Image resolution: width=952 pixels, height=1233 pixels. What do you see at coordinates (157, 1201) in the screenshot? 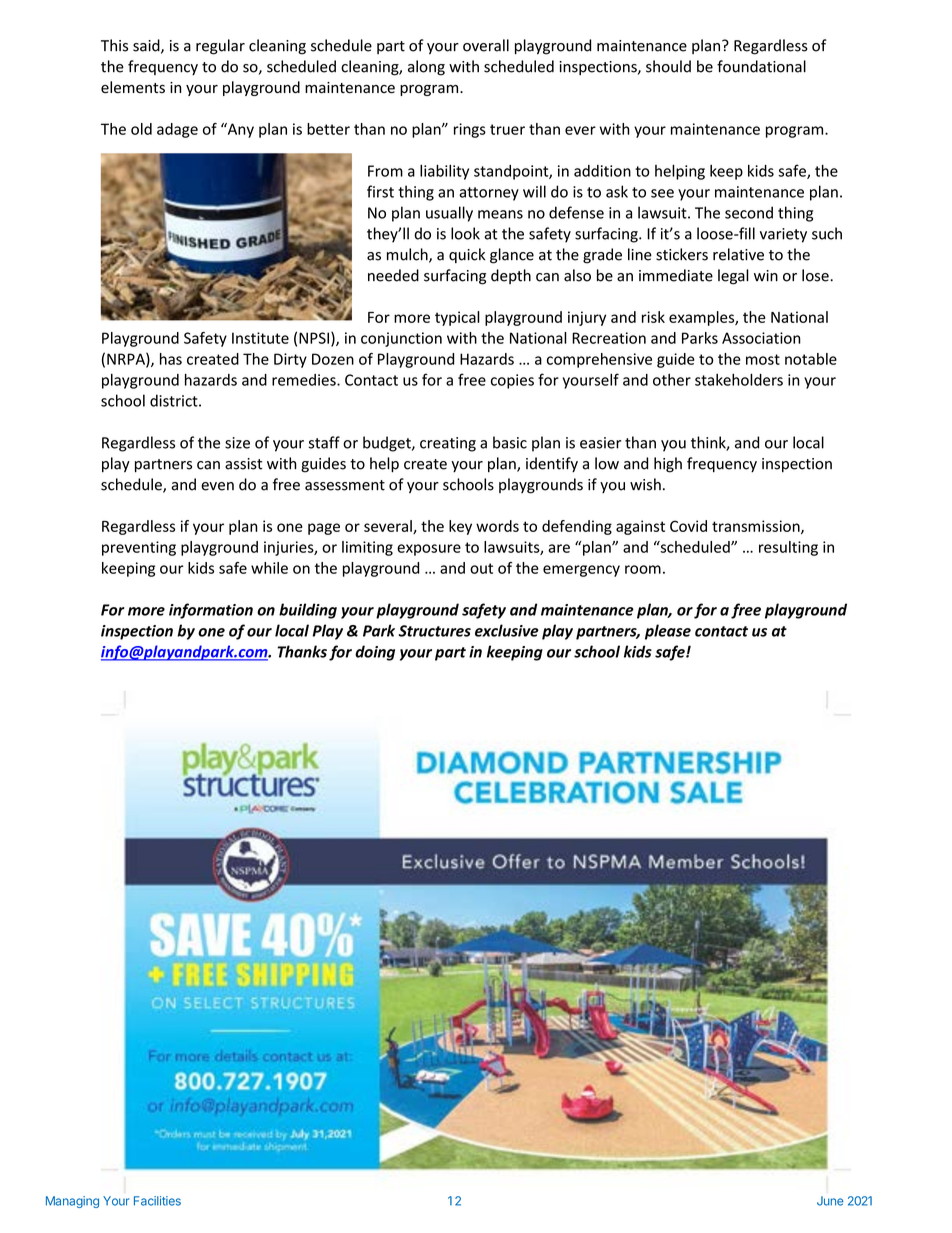
I see `Facilities` at bounding box center [157, 1201].
